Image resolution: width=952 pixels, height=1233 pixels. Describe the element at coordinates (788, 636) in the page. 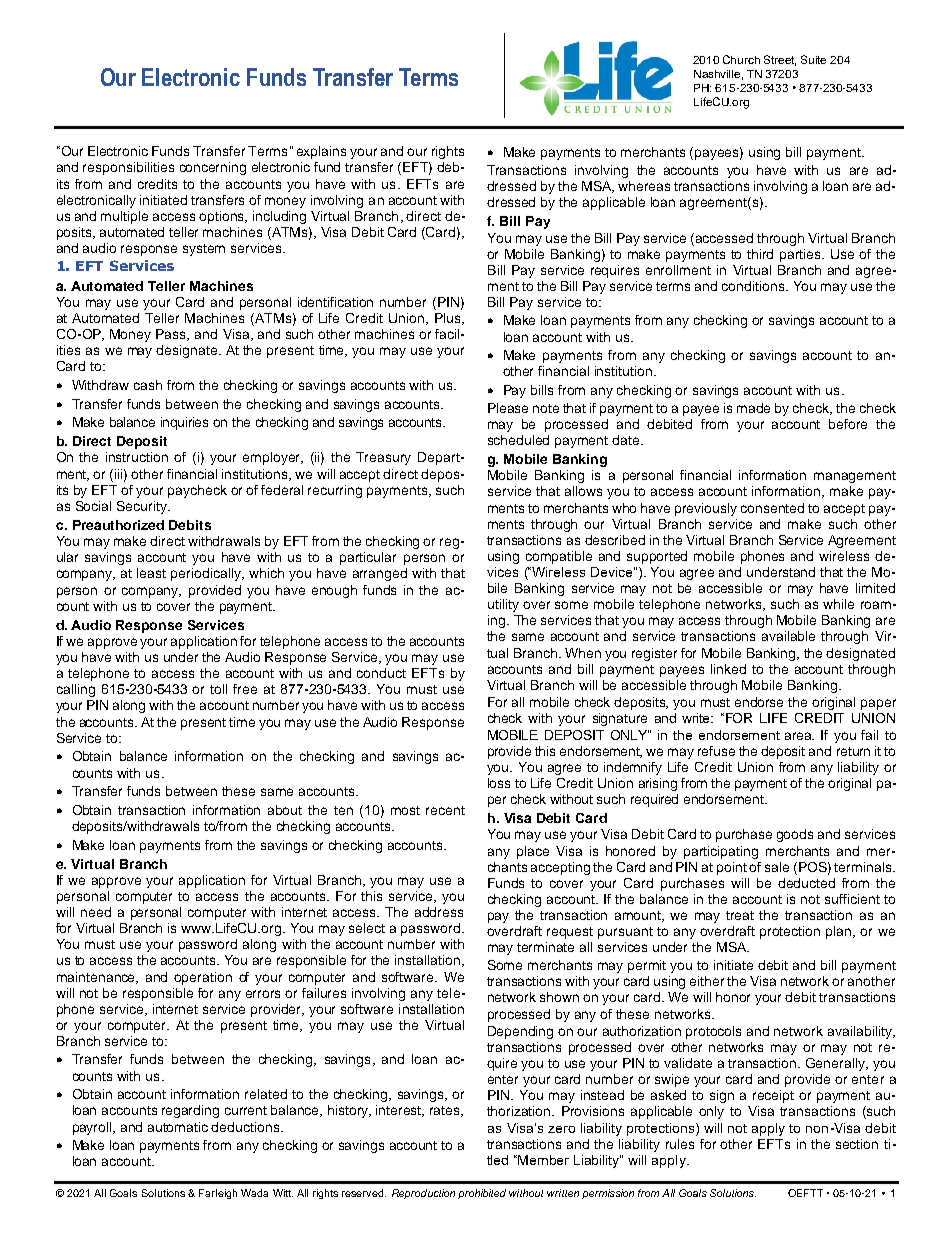

I see `available` at that location.
